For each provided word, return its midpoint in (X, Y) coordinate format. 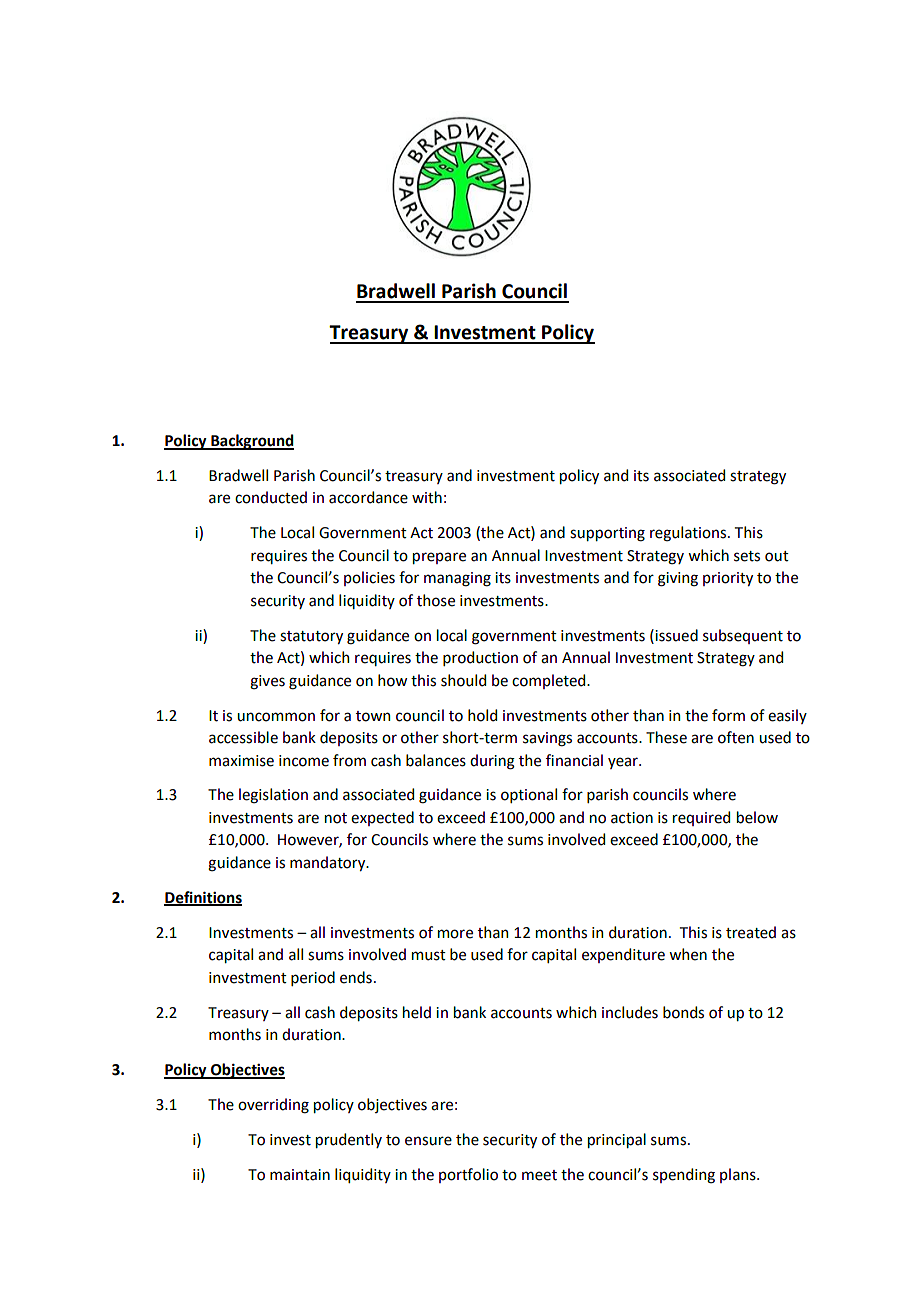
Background (251, 442)
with (427, 497)
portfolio (468, 1175)
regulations (688, 534)
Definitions (203, 898)
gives (267, 682)
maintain (300, 1175)
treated (751, 932)
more (455, 934)
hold (482, 715)
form (728, 715)
